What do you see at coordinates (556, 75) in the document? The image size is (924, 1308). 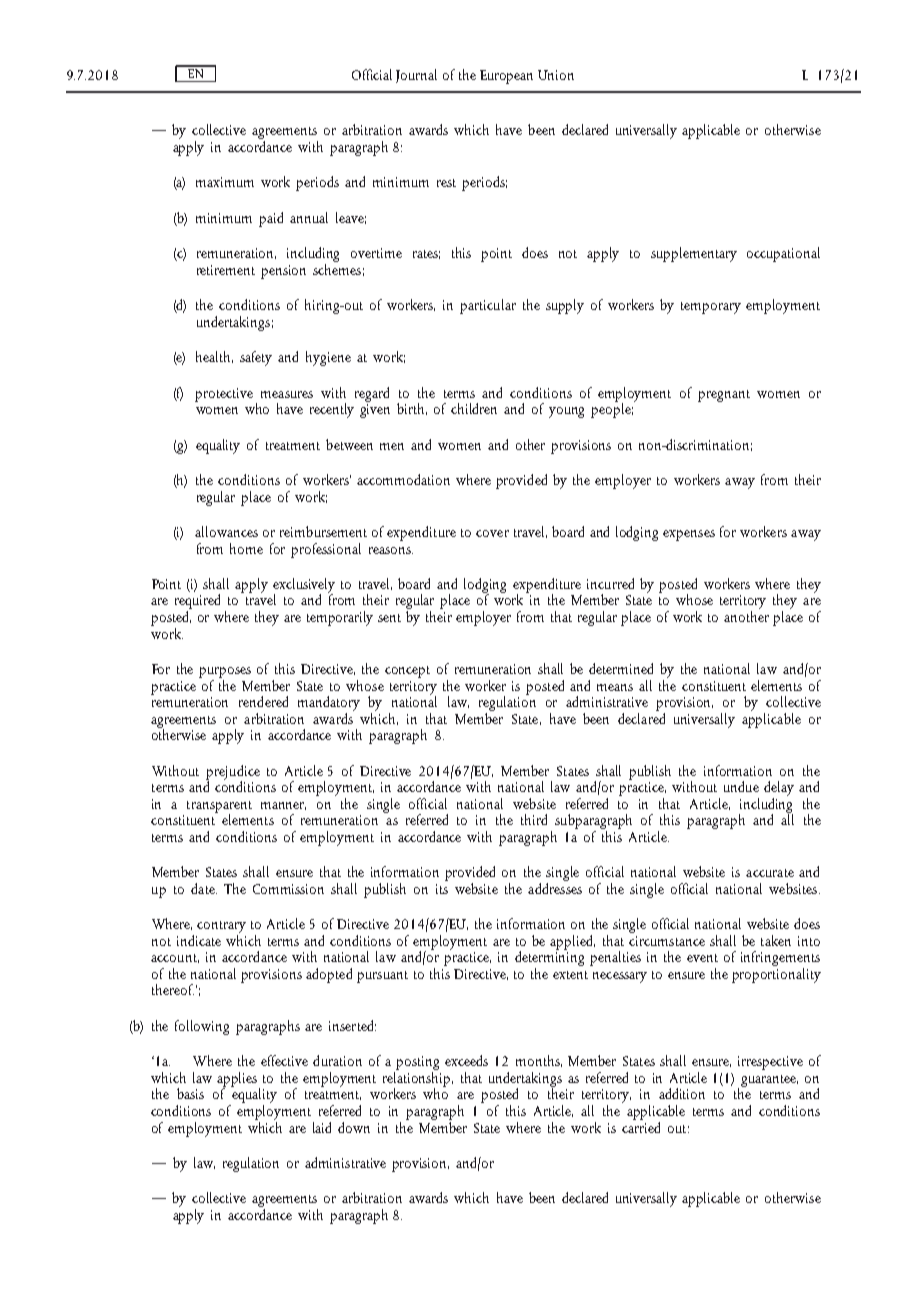 I see `Union` at bounding box center [556, 75].
